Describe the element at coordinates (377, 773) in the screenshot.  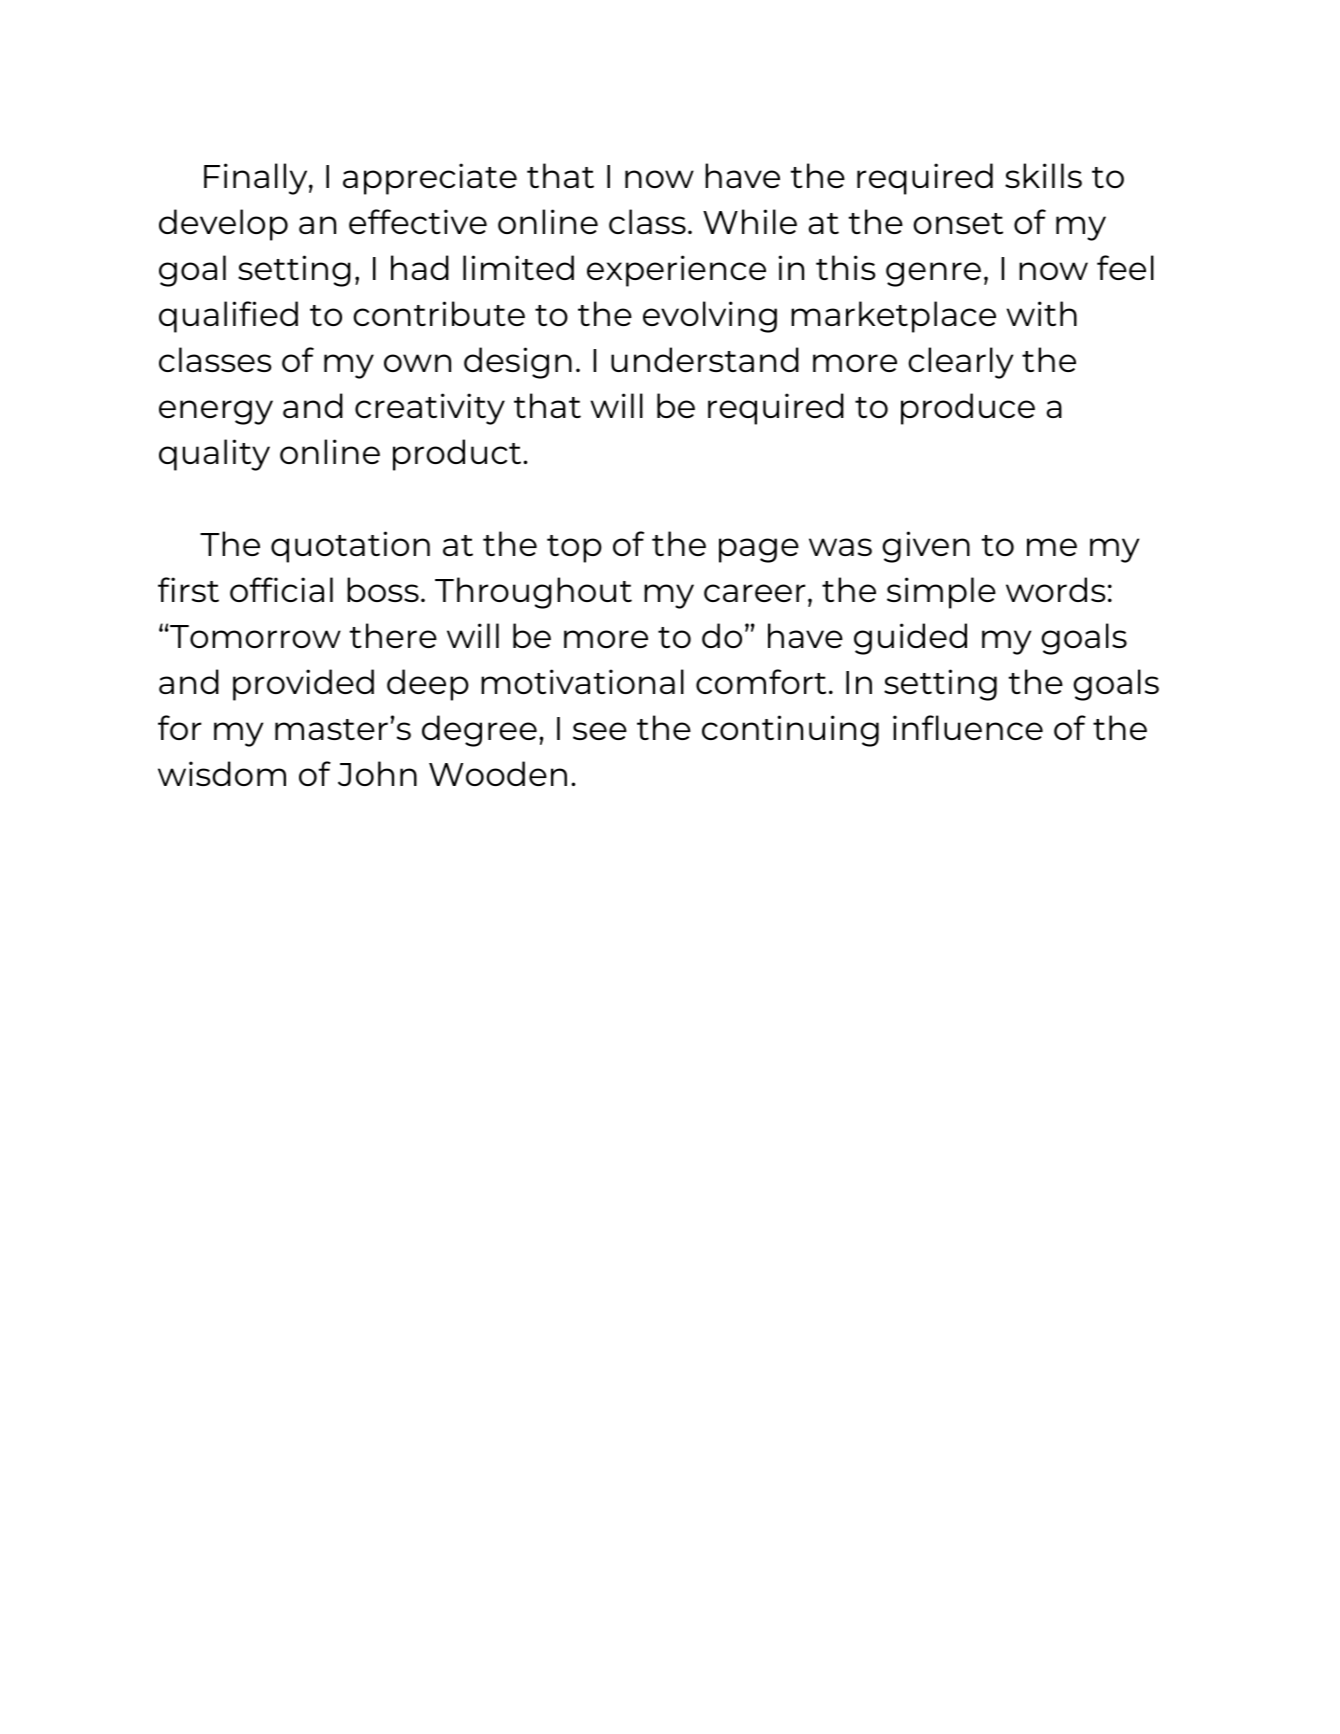
I see `John` at that location.
